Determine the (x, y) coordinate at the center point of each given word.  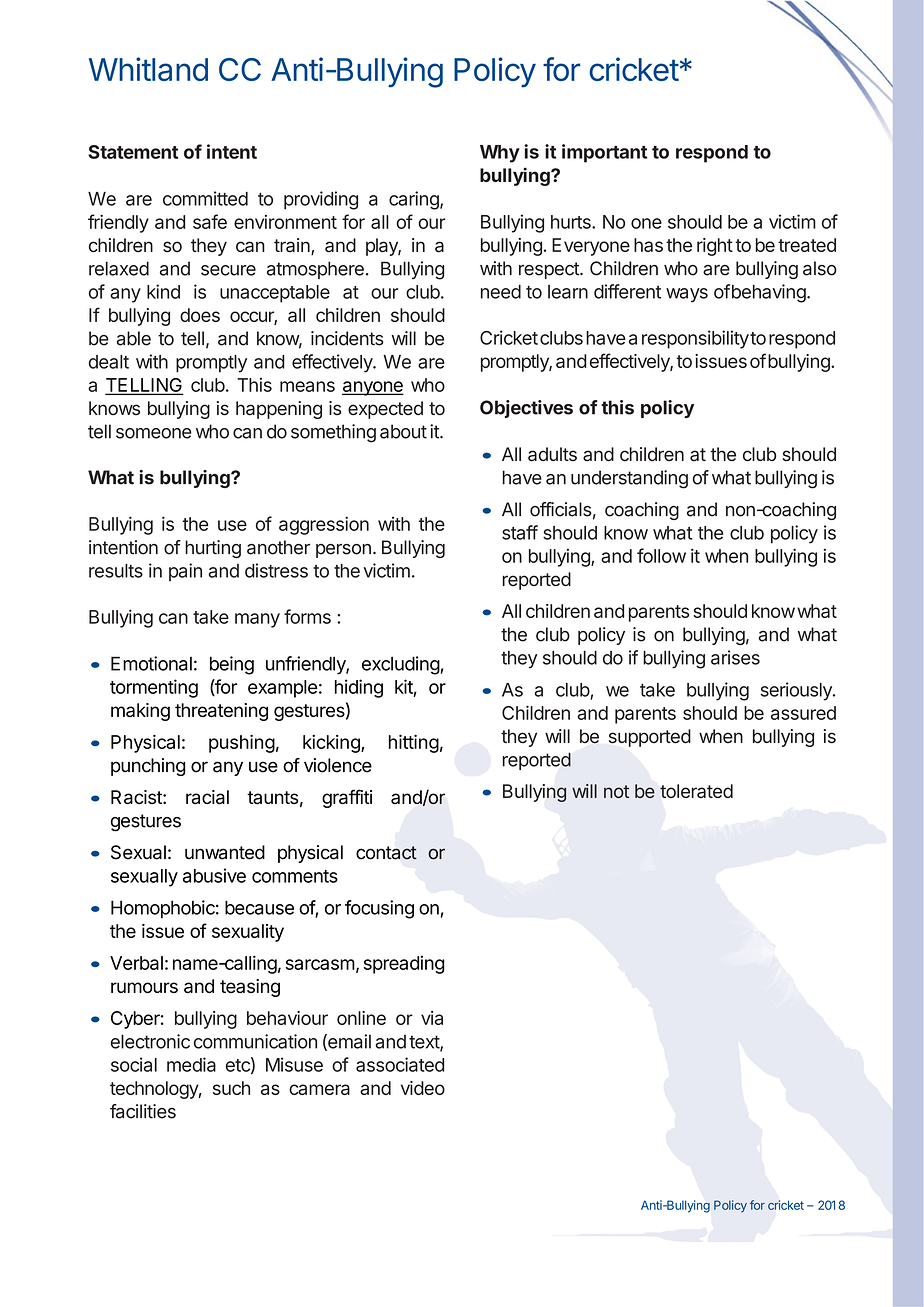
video (423, 1088)
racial (207, 797)
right (715, 247)
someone (154, 433)
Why (500, 154)
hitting (414, 743)
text (425, 1043)
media (191, 1064)
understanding (629, 479)
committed (205, 198)
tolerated (696, 791)
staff (520, 532)
